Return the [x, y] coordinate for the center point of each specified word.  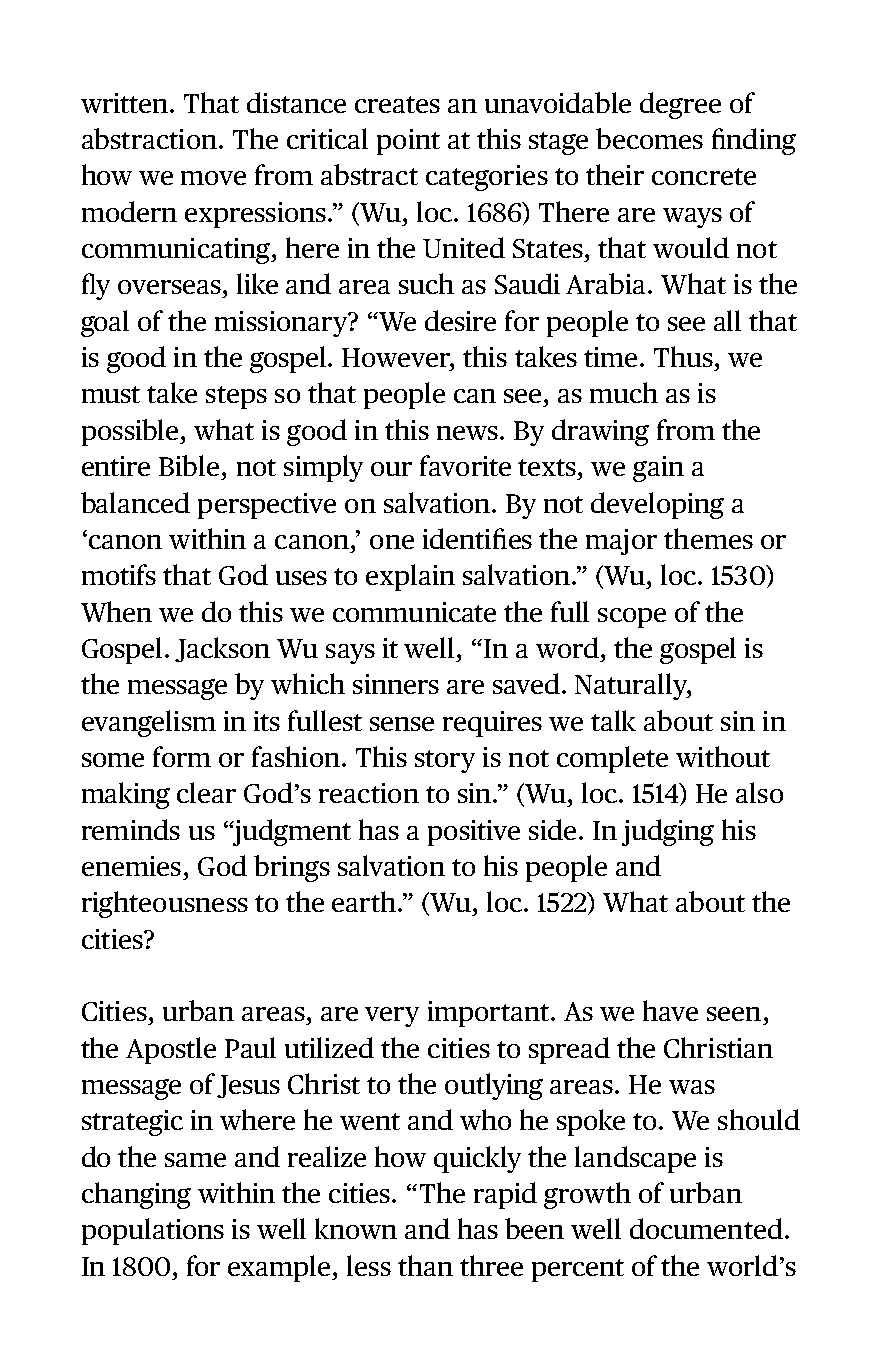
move [213, 178]
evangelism [149, 723]
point [408, 142]
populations [153, 1231]
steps [236, 397]
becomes [649, 138]
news [467, 433]
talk [613, 720]
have [670, 1010]
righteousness [165, 904]
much [624, 392]
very [392, 1017]
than [425, 1265]
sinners [396, 684]
